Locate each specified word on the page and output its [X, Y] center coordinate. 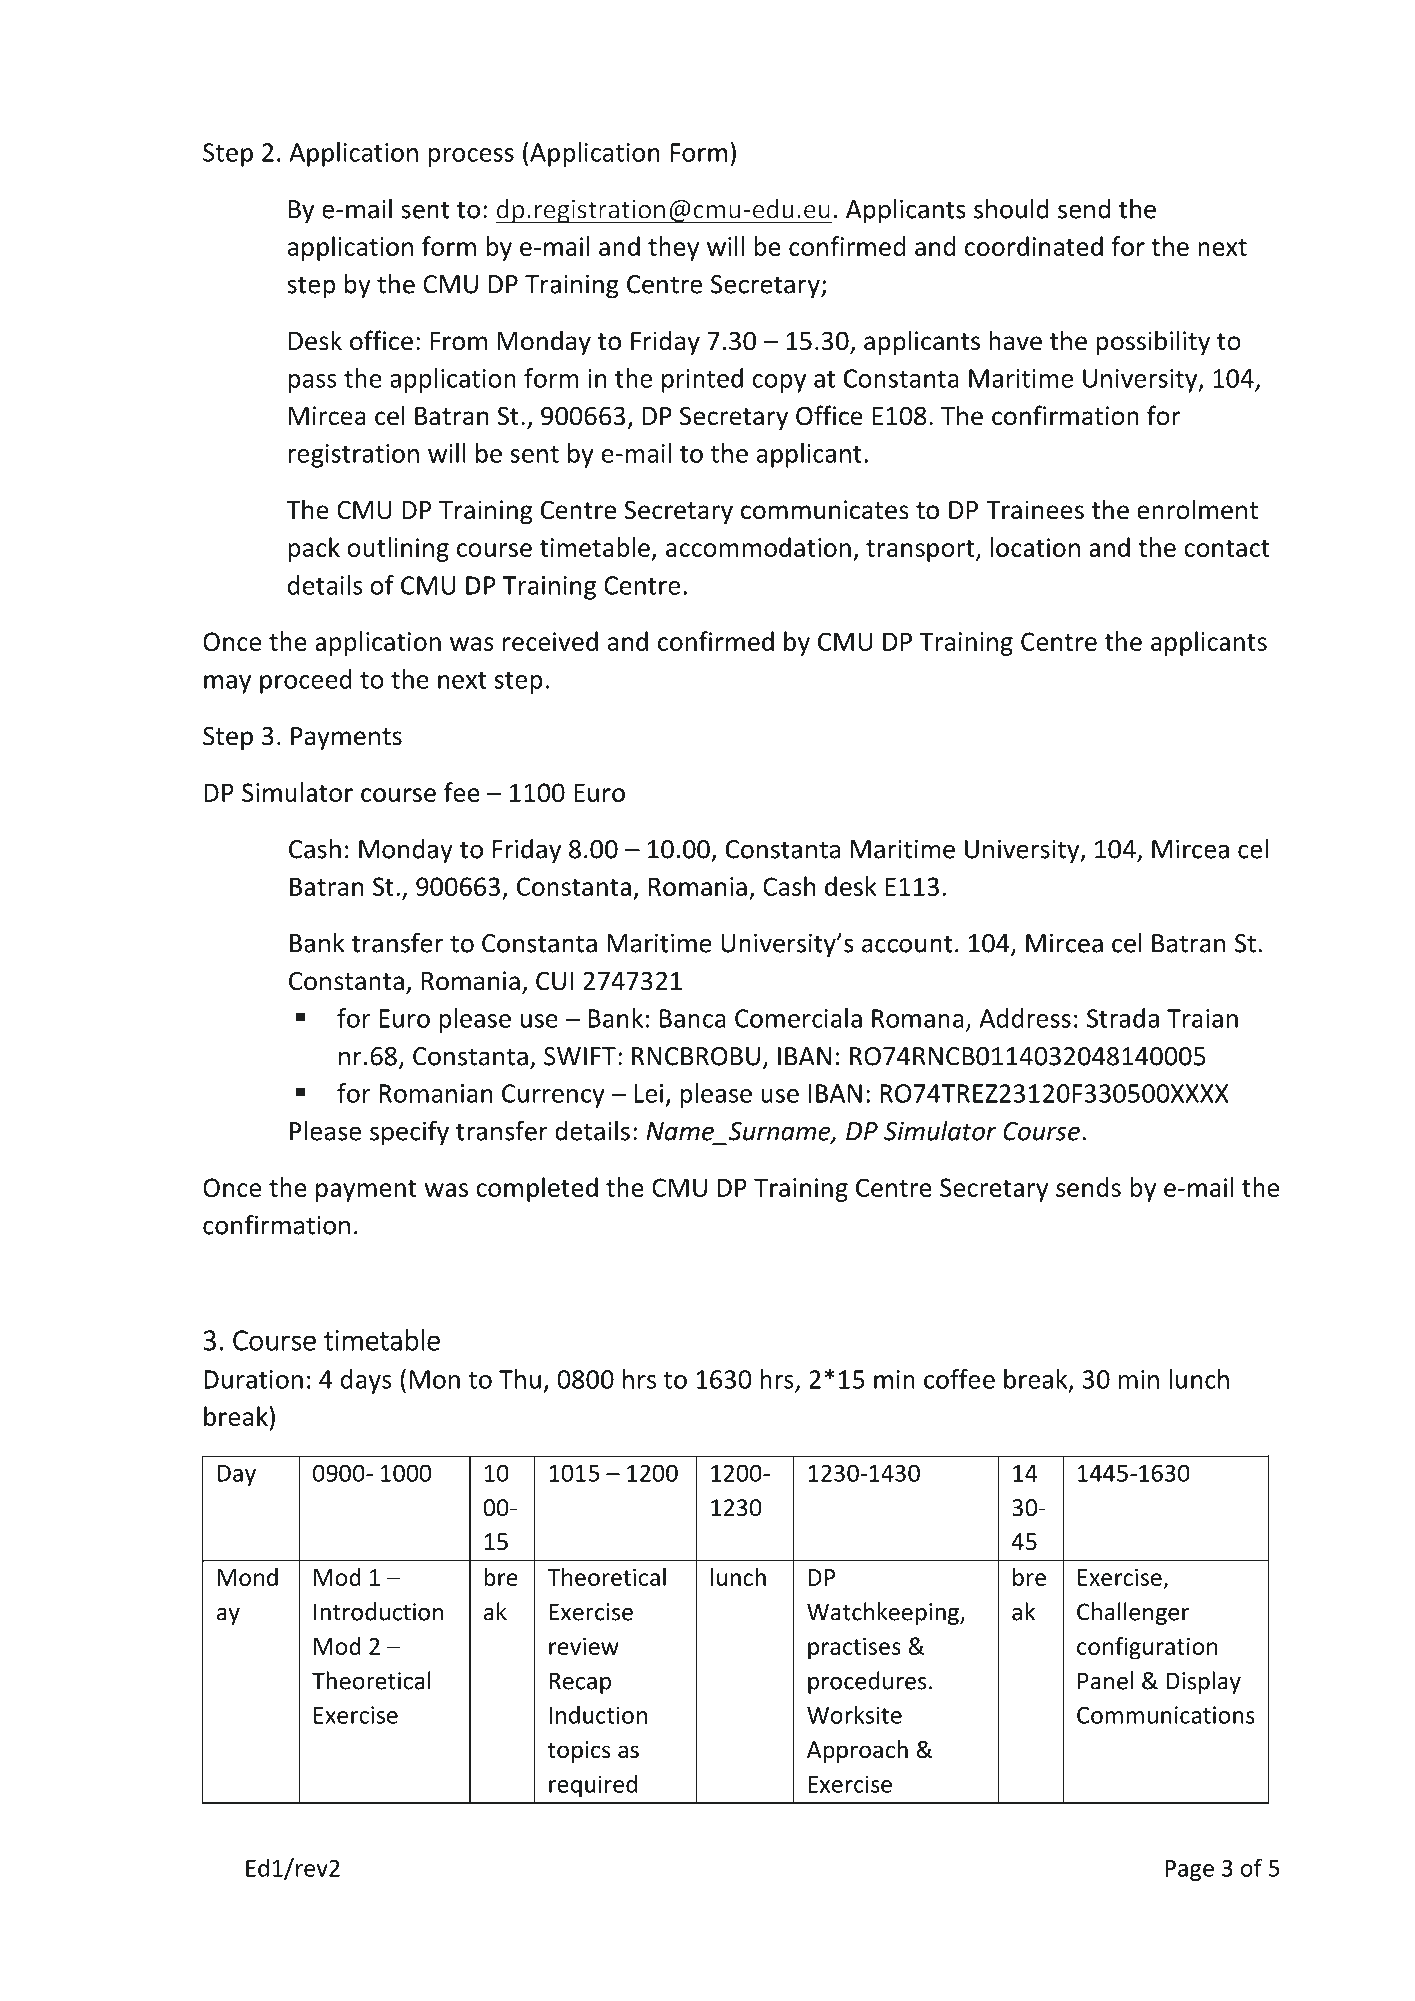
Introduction [378, 1611]
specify [409, 1133]
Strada [1123, 1018]
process [471, 157]
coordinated [1034, 246]
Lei [648, 1093]
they [673, 248]
